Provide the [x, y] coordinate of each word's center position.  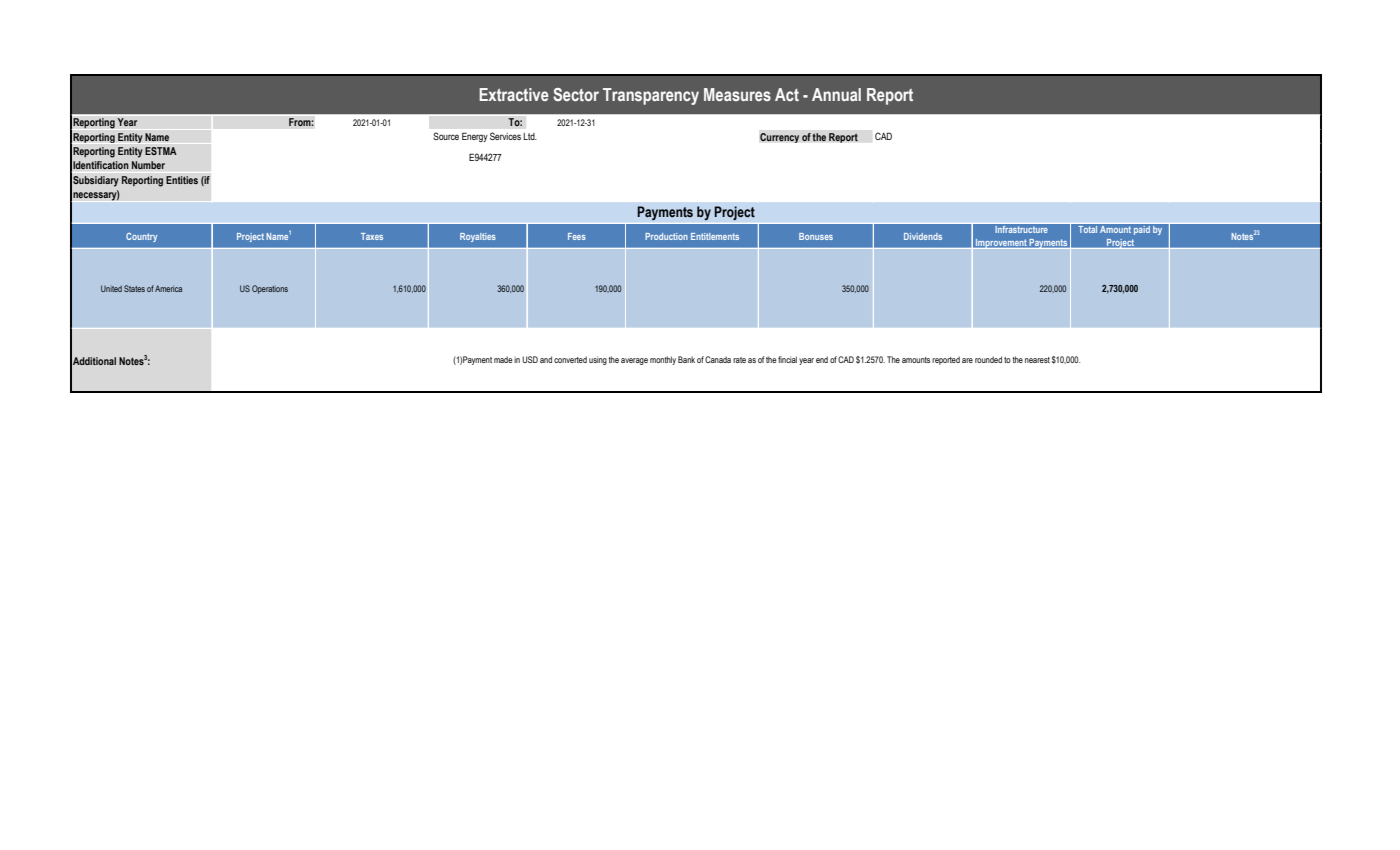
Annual [836, 94]
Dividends [923, 236]
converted [570, 359]
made [503, 359]
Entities [182, 180]
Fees [577, 236]
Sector [576, 94]
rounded [988, 359]
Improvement [1001, 244]
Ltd [530, 136]
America [168, 288]
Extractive [514, 94]
